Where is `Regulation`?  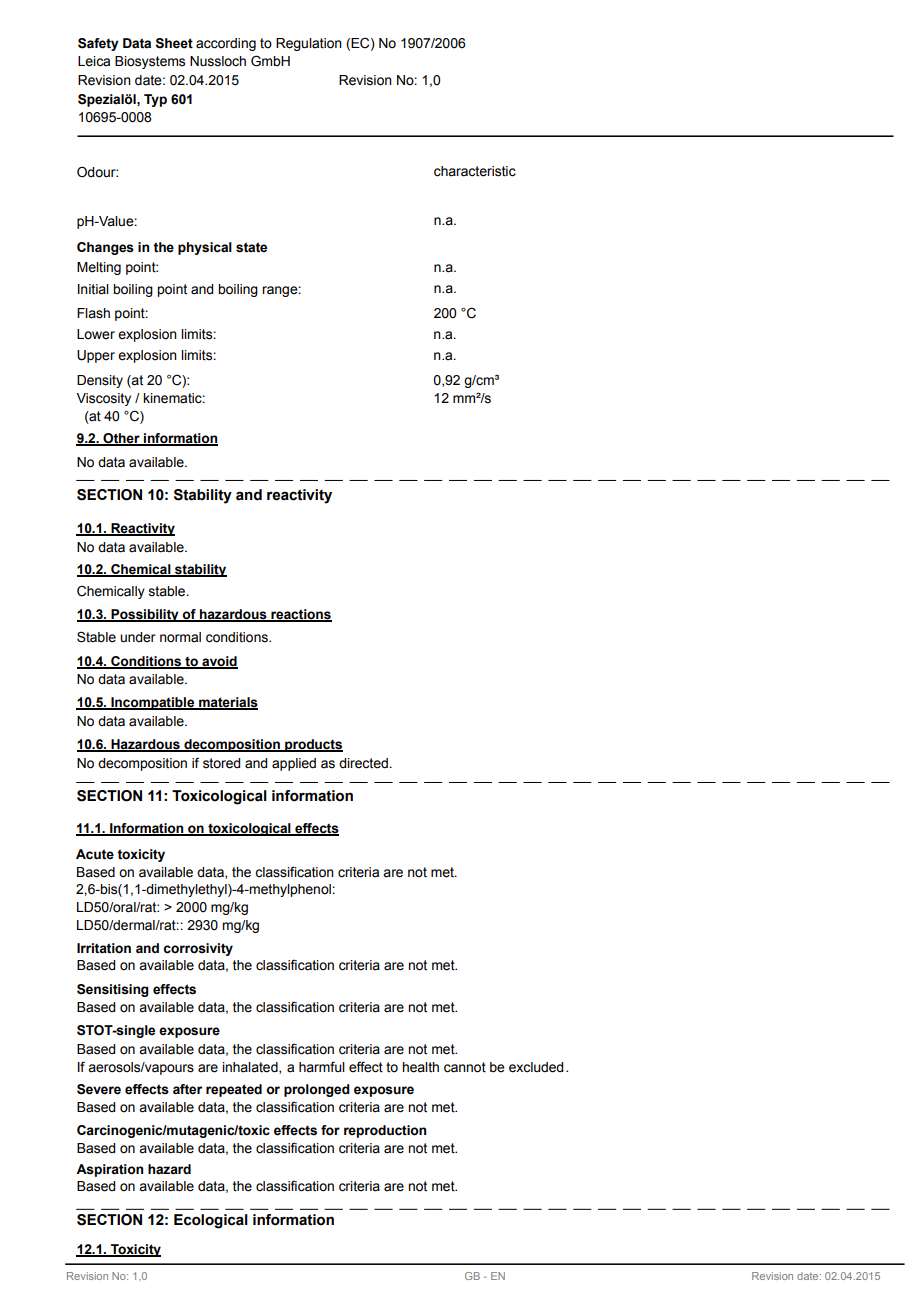 Regulation is located at coordinates (309, 44).
